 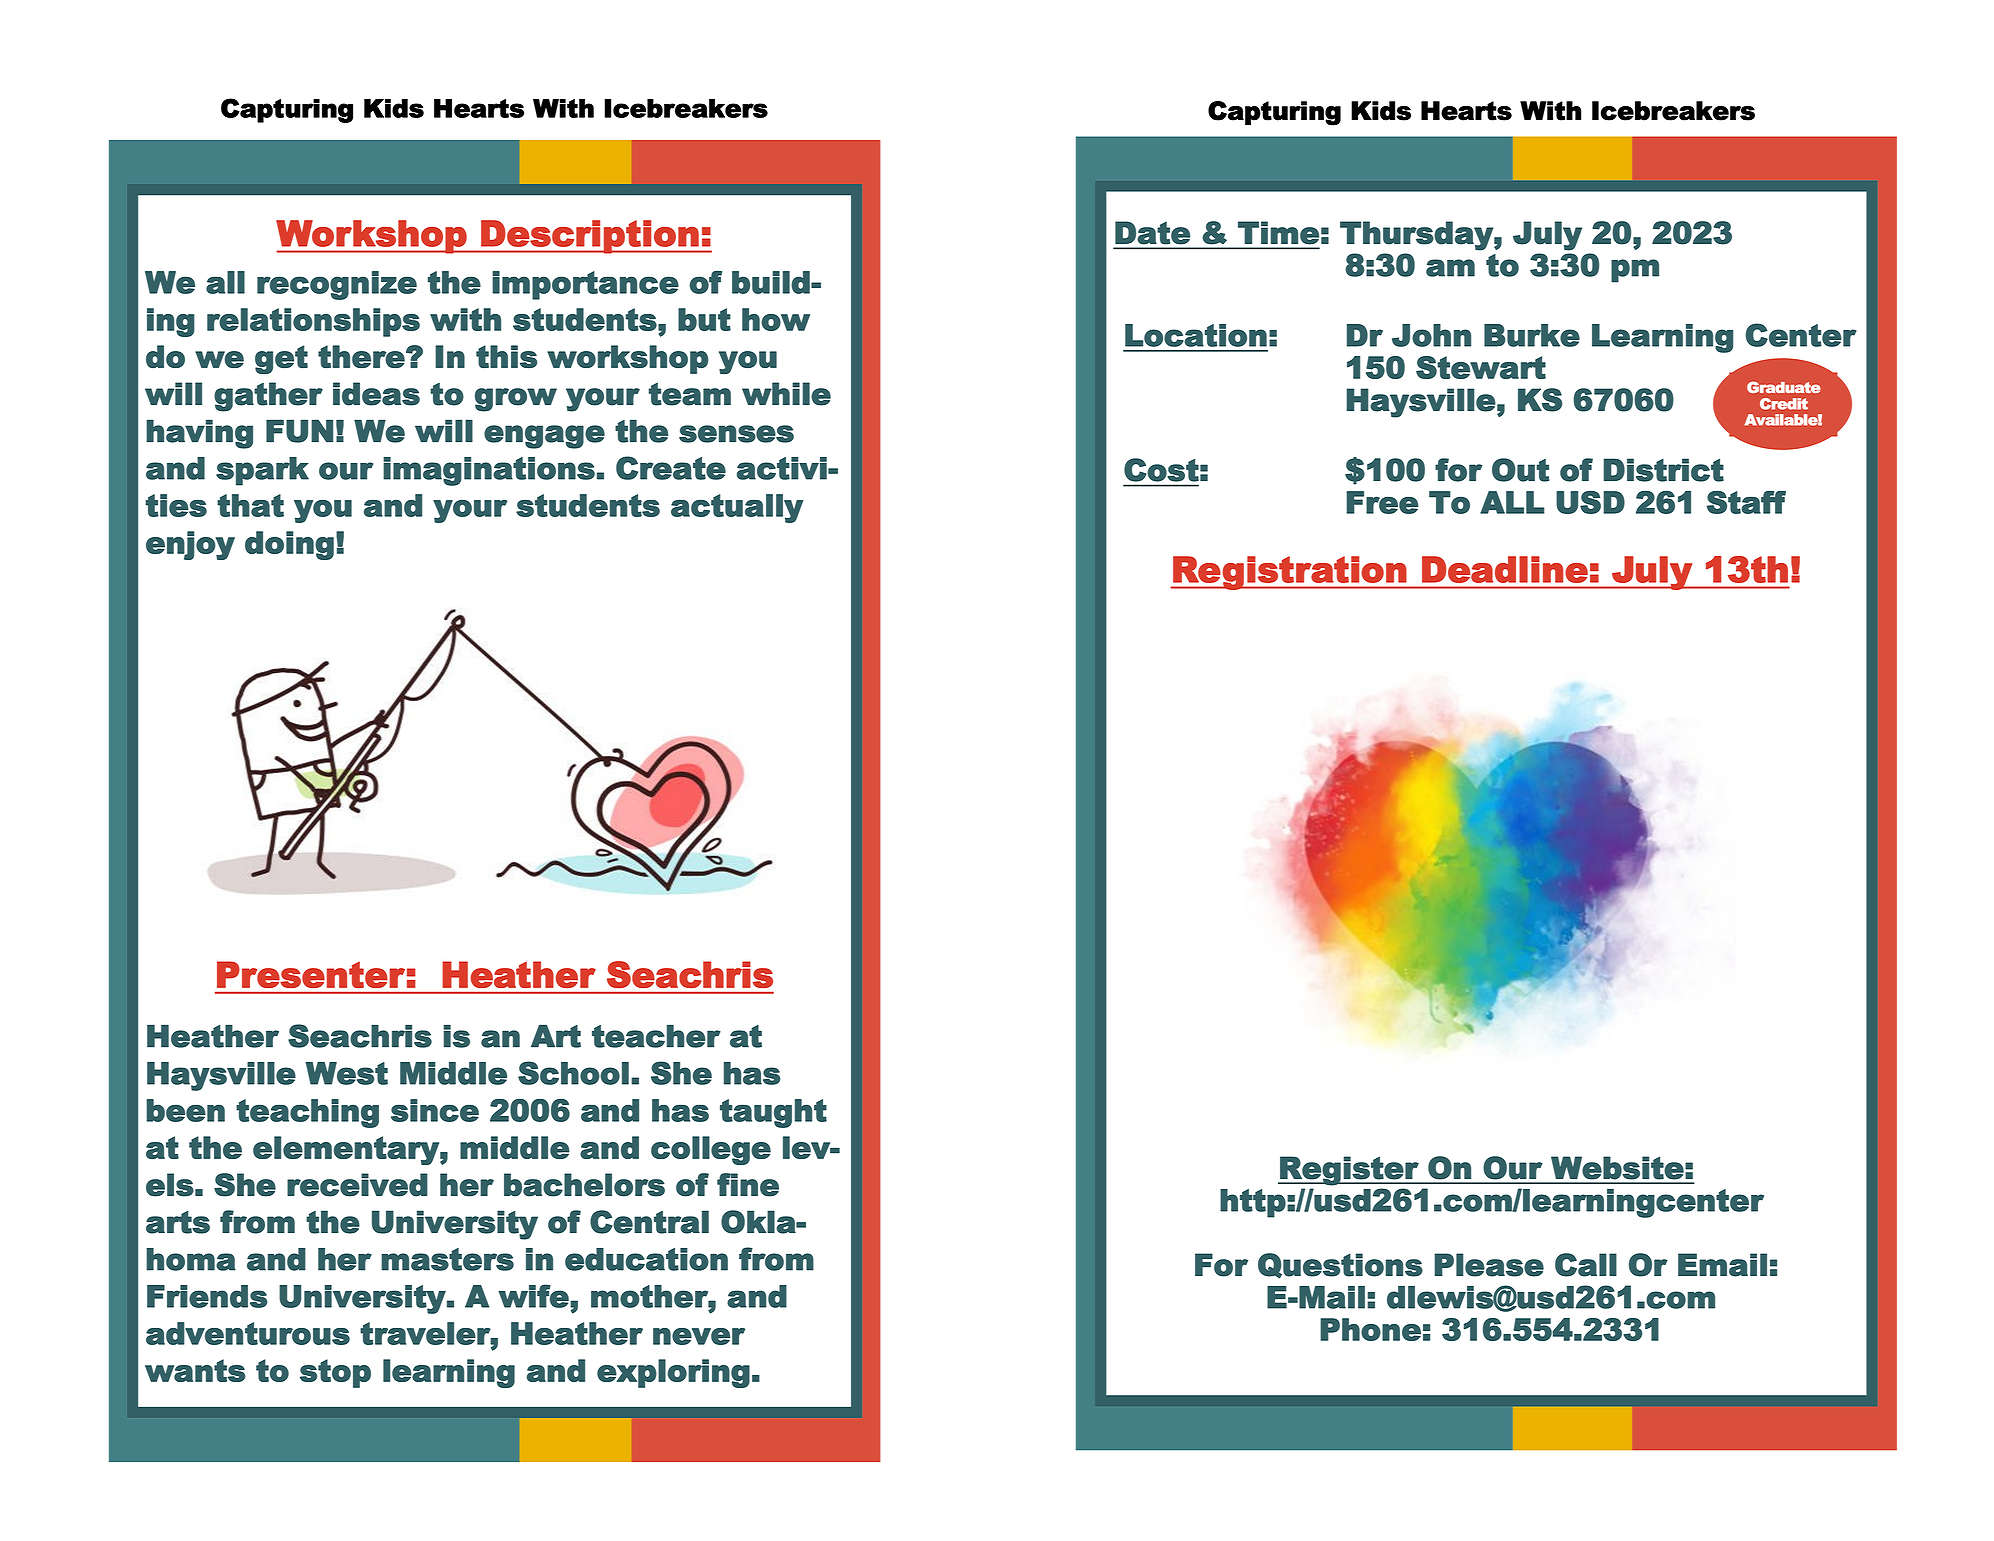 I want to click on Date, so click(x=1152, y=233).
